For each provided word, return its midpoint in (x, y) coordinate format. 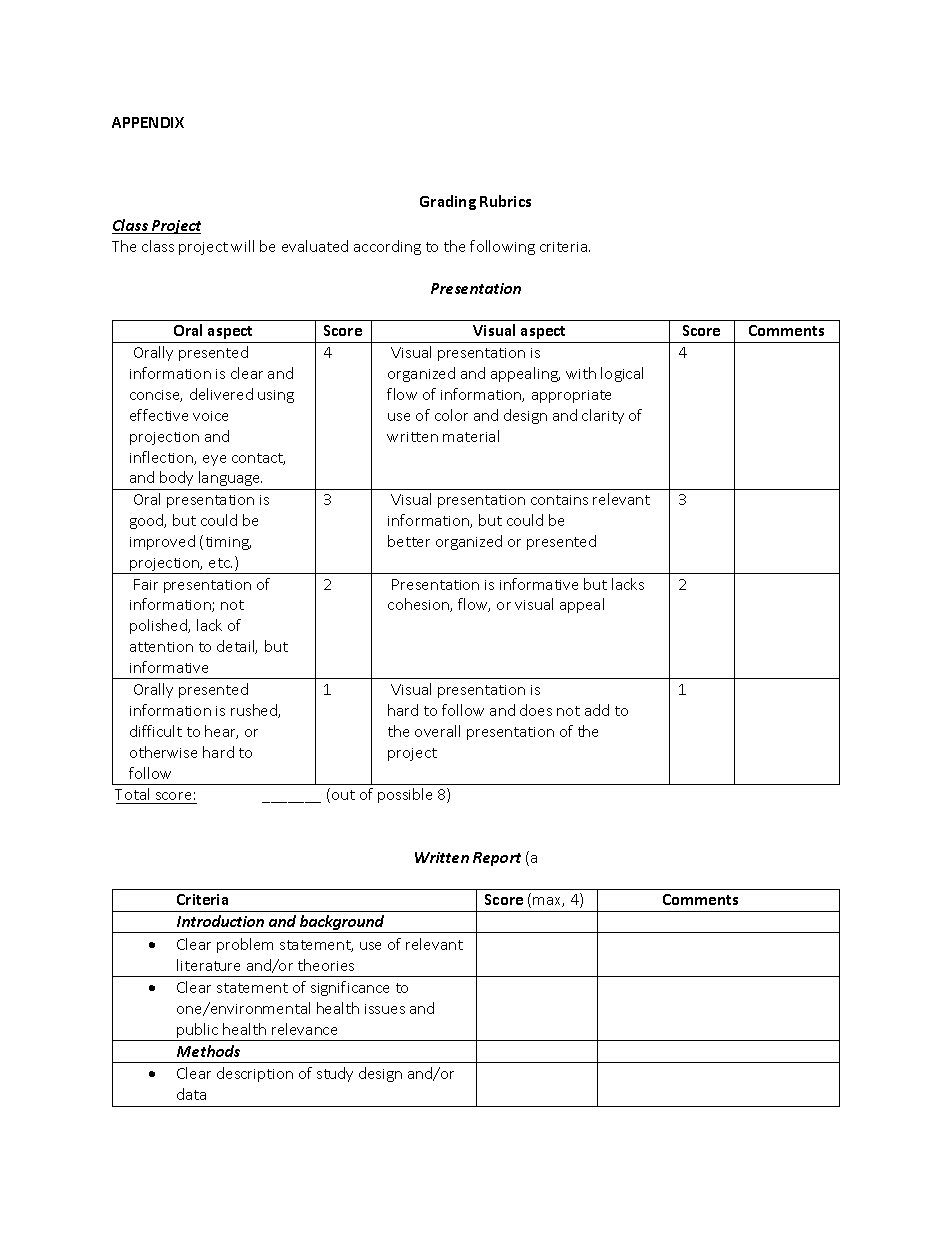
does (536, 710)
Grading (448, 202)
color (451, 415)
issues (385, 1009)
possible (405, 795)
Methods (208, 1051)
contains (559, 500)
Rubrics (505, 201)
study (335, 1074)
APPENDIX (148, 122)
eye (214, 460)
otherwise (163, 752)
